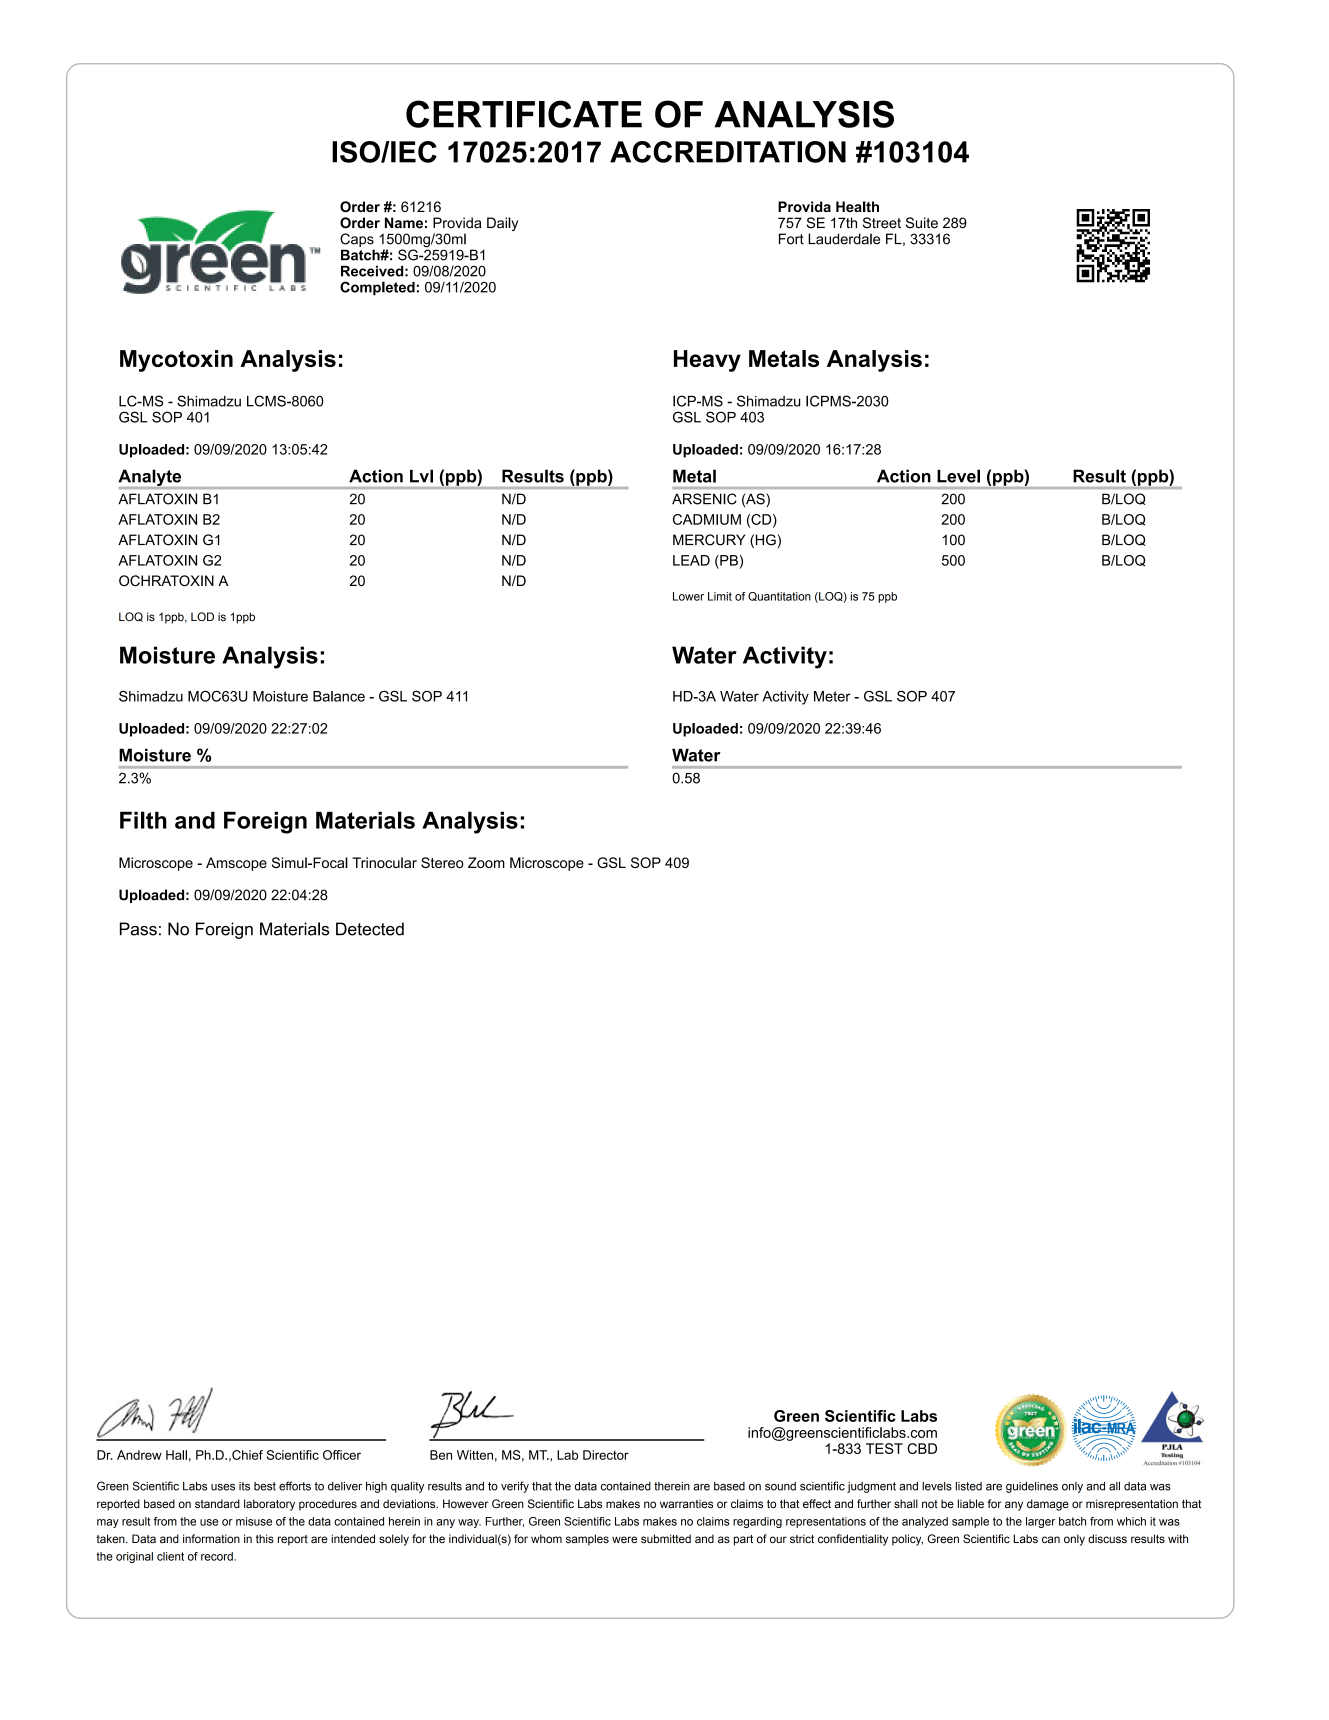 This document has width=1329, height=1720. Describe the element at coordinates (486, 862) in the document. I see `Zoom` at that location.
